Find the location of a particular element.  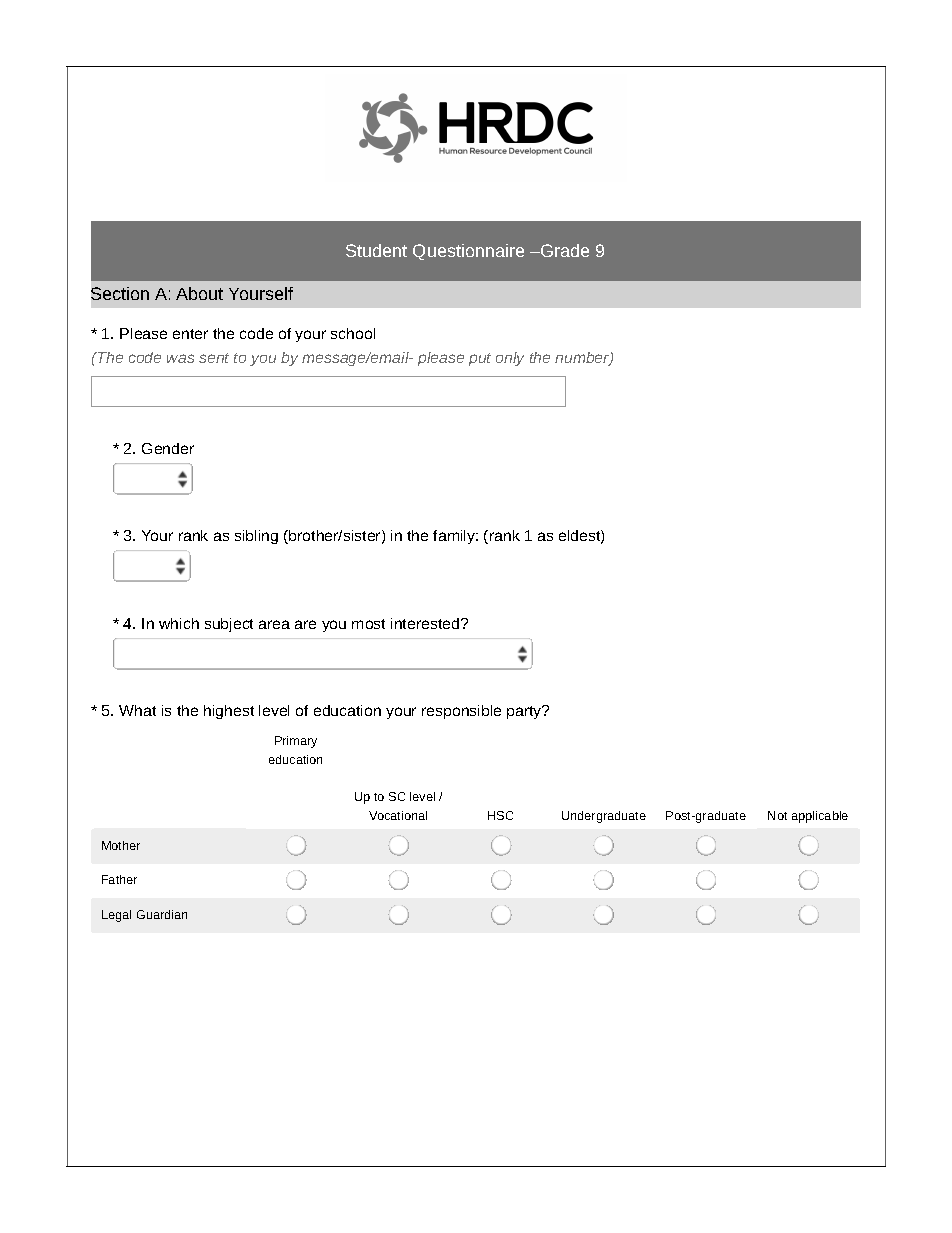

Grade is located at coordinates (564, 250).
